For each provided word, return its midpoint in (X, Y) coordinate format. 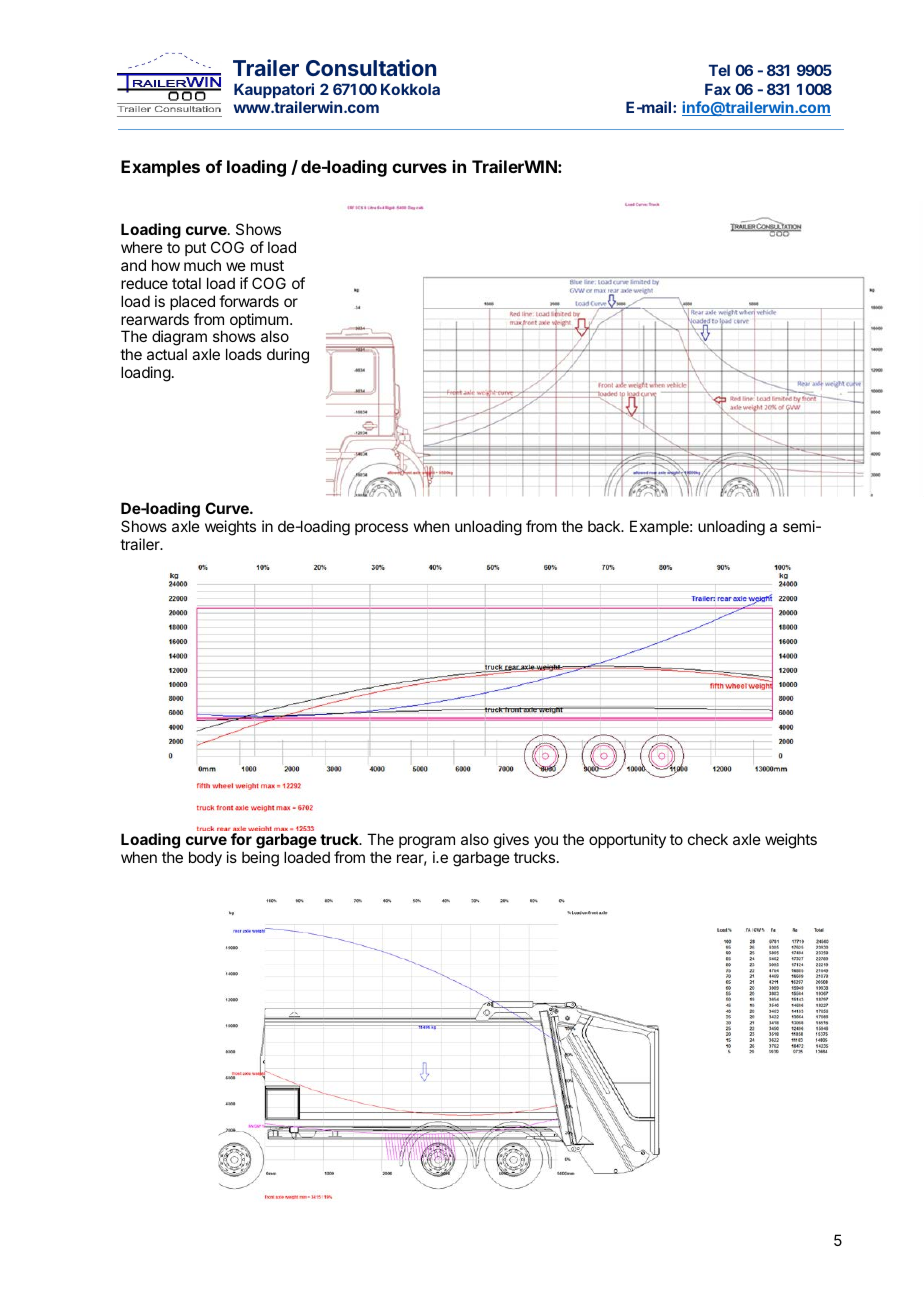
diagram (179, 339)
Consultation (371, 67)
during (288, 356)
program (427, 844)
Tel (719, 70)
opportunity (627, 840)
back (605, 526)
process (381, 529)
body (205, 858)
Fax (718, 89)
